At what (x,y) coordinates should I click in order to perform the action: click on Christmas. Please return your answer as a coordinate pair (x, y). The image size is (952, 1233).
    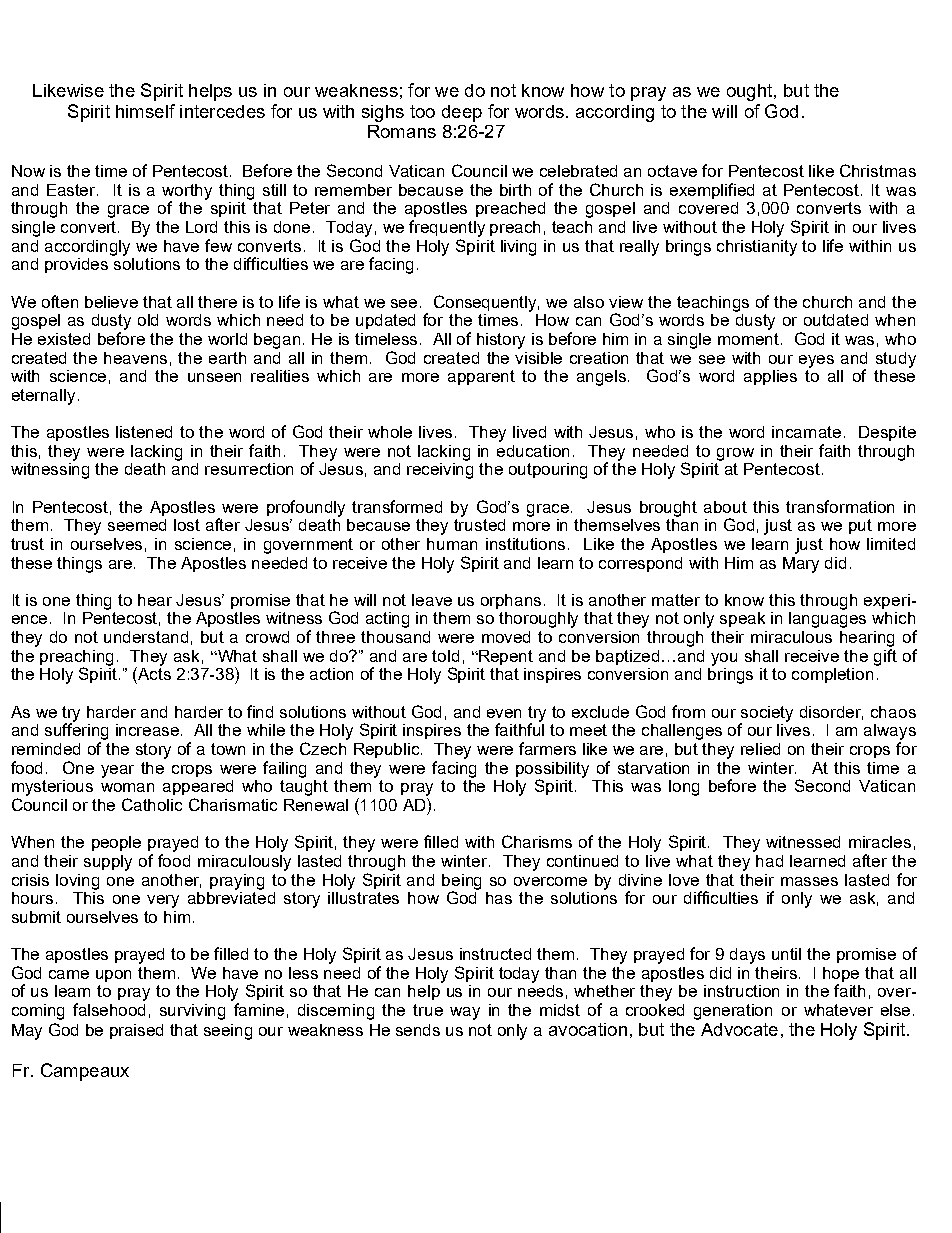
    Looking at the image, I should click on (878, 170).
